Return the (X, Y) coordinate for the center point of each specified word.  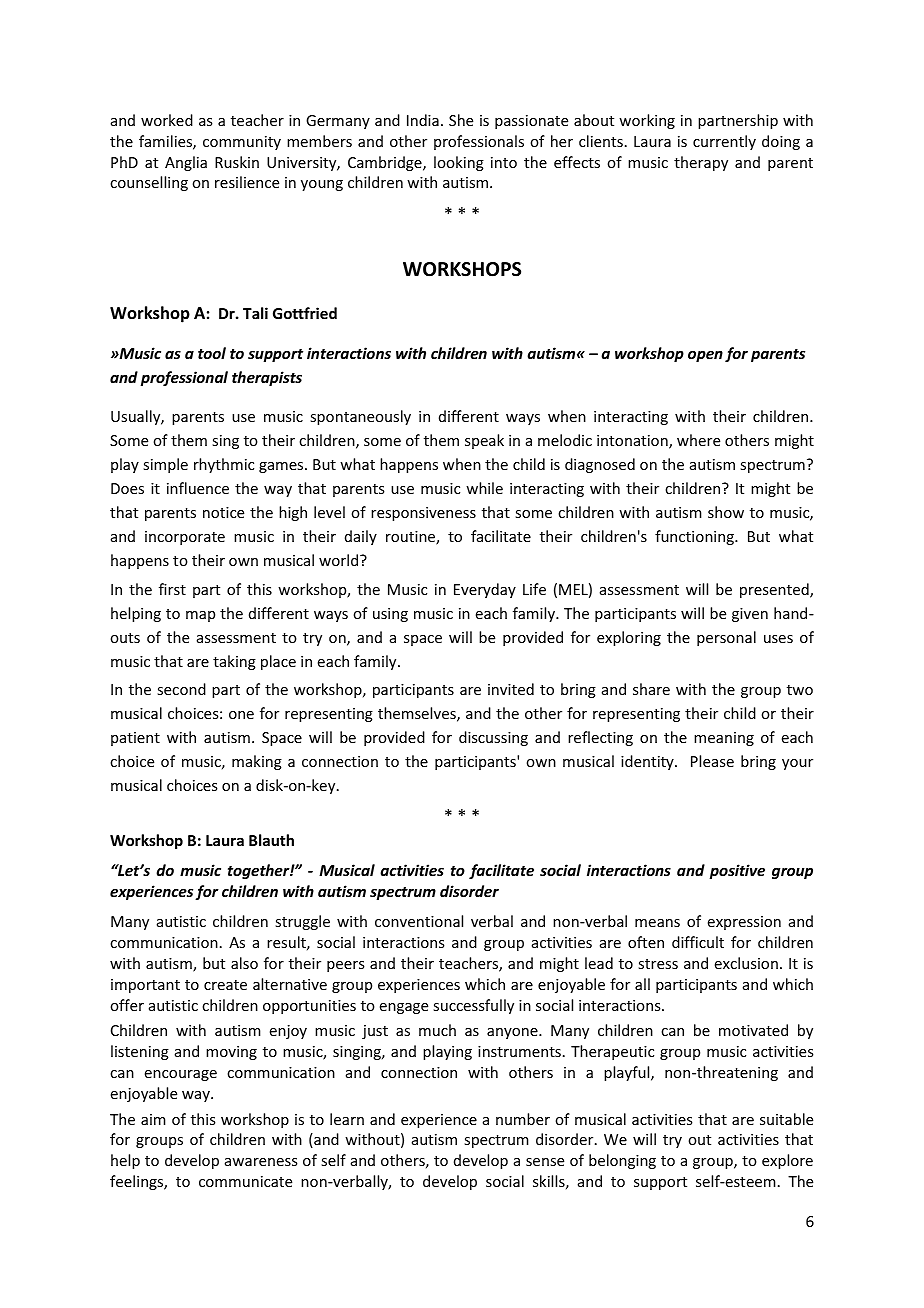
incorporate (185, 538)
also (244, 963)
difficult (698, 942)
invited (511, 689)
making (257, 762)
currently (724, 142)
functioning (695, 537)
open (705, 356)
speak (484, 441)
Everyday (485, 590)
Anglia (186, 163)
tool (212, 353)
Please (712, 761)
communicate (245, 1181)
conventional (419, 921)
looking (459, 163)
